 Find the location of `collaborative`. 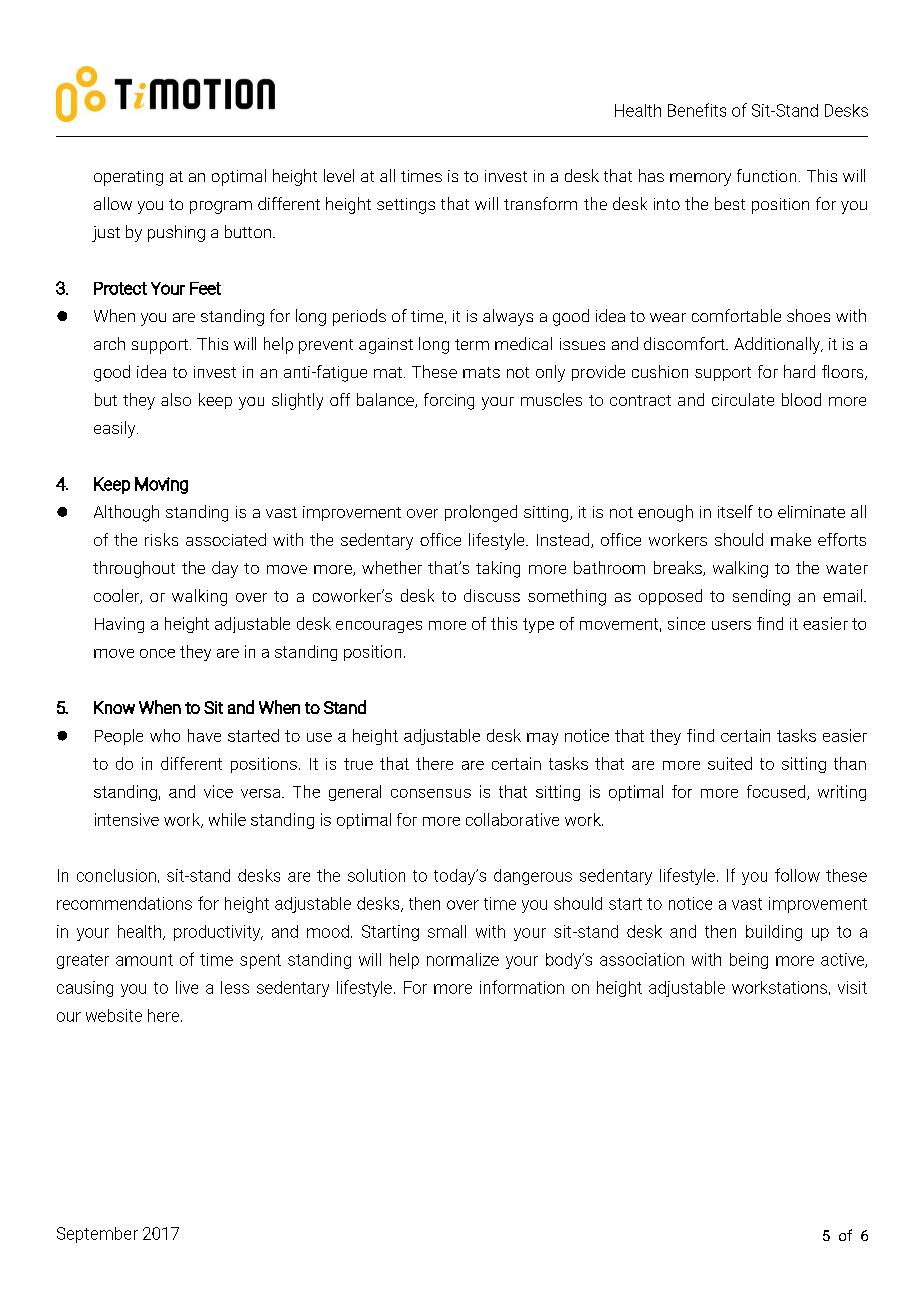

collaborative is located at coordinates (512, 819).
